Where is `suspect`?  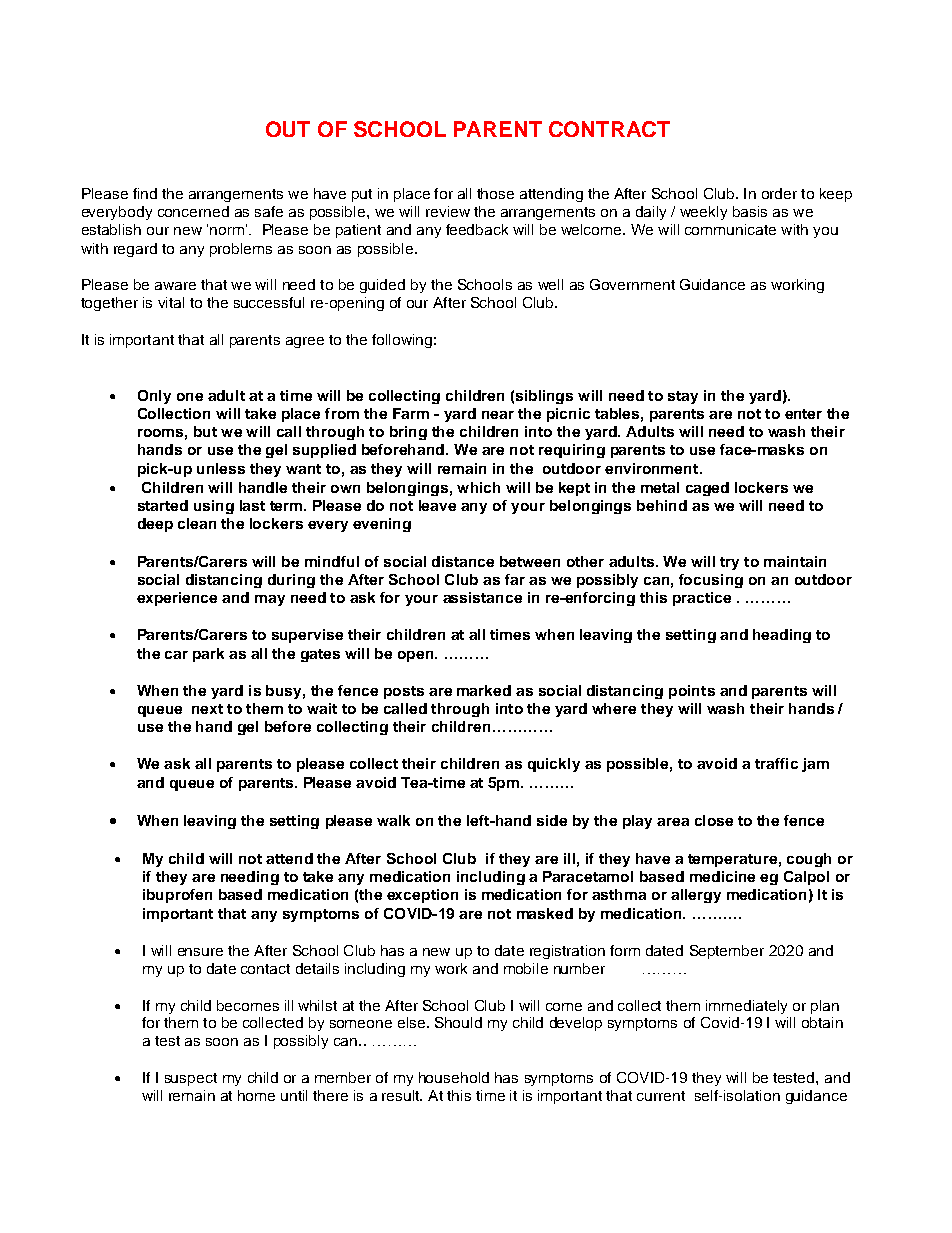 suspect is located at coordinates (191, 1079).
